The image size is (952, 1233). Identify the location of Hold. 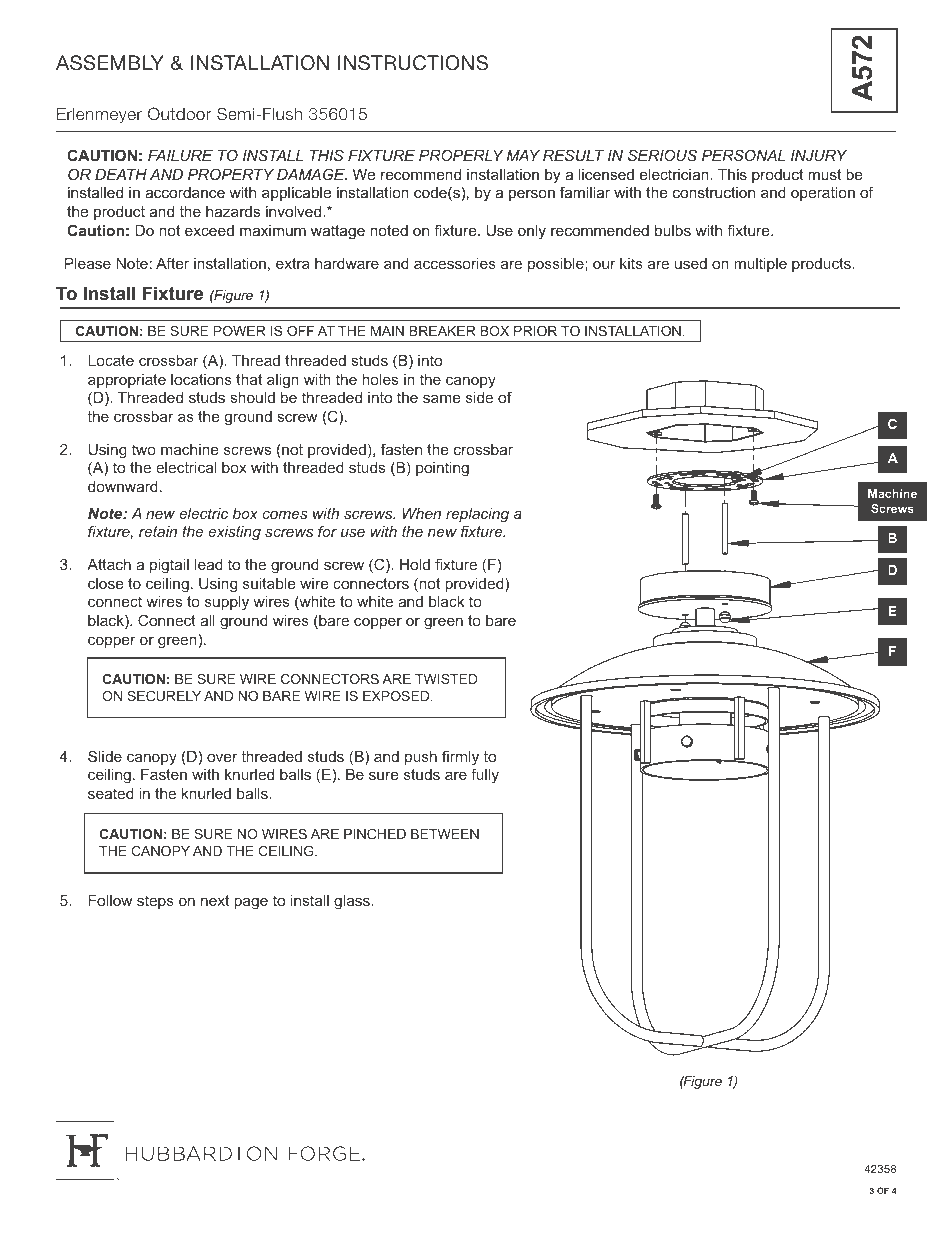
(415, 564).
